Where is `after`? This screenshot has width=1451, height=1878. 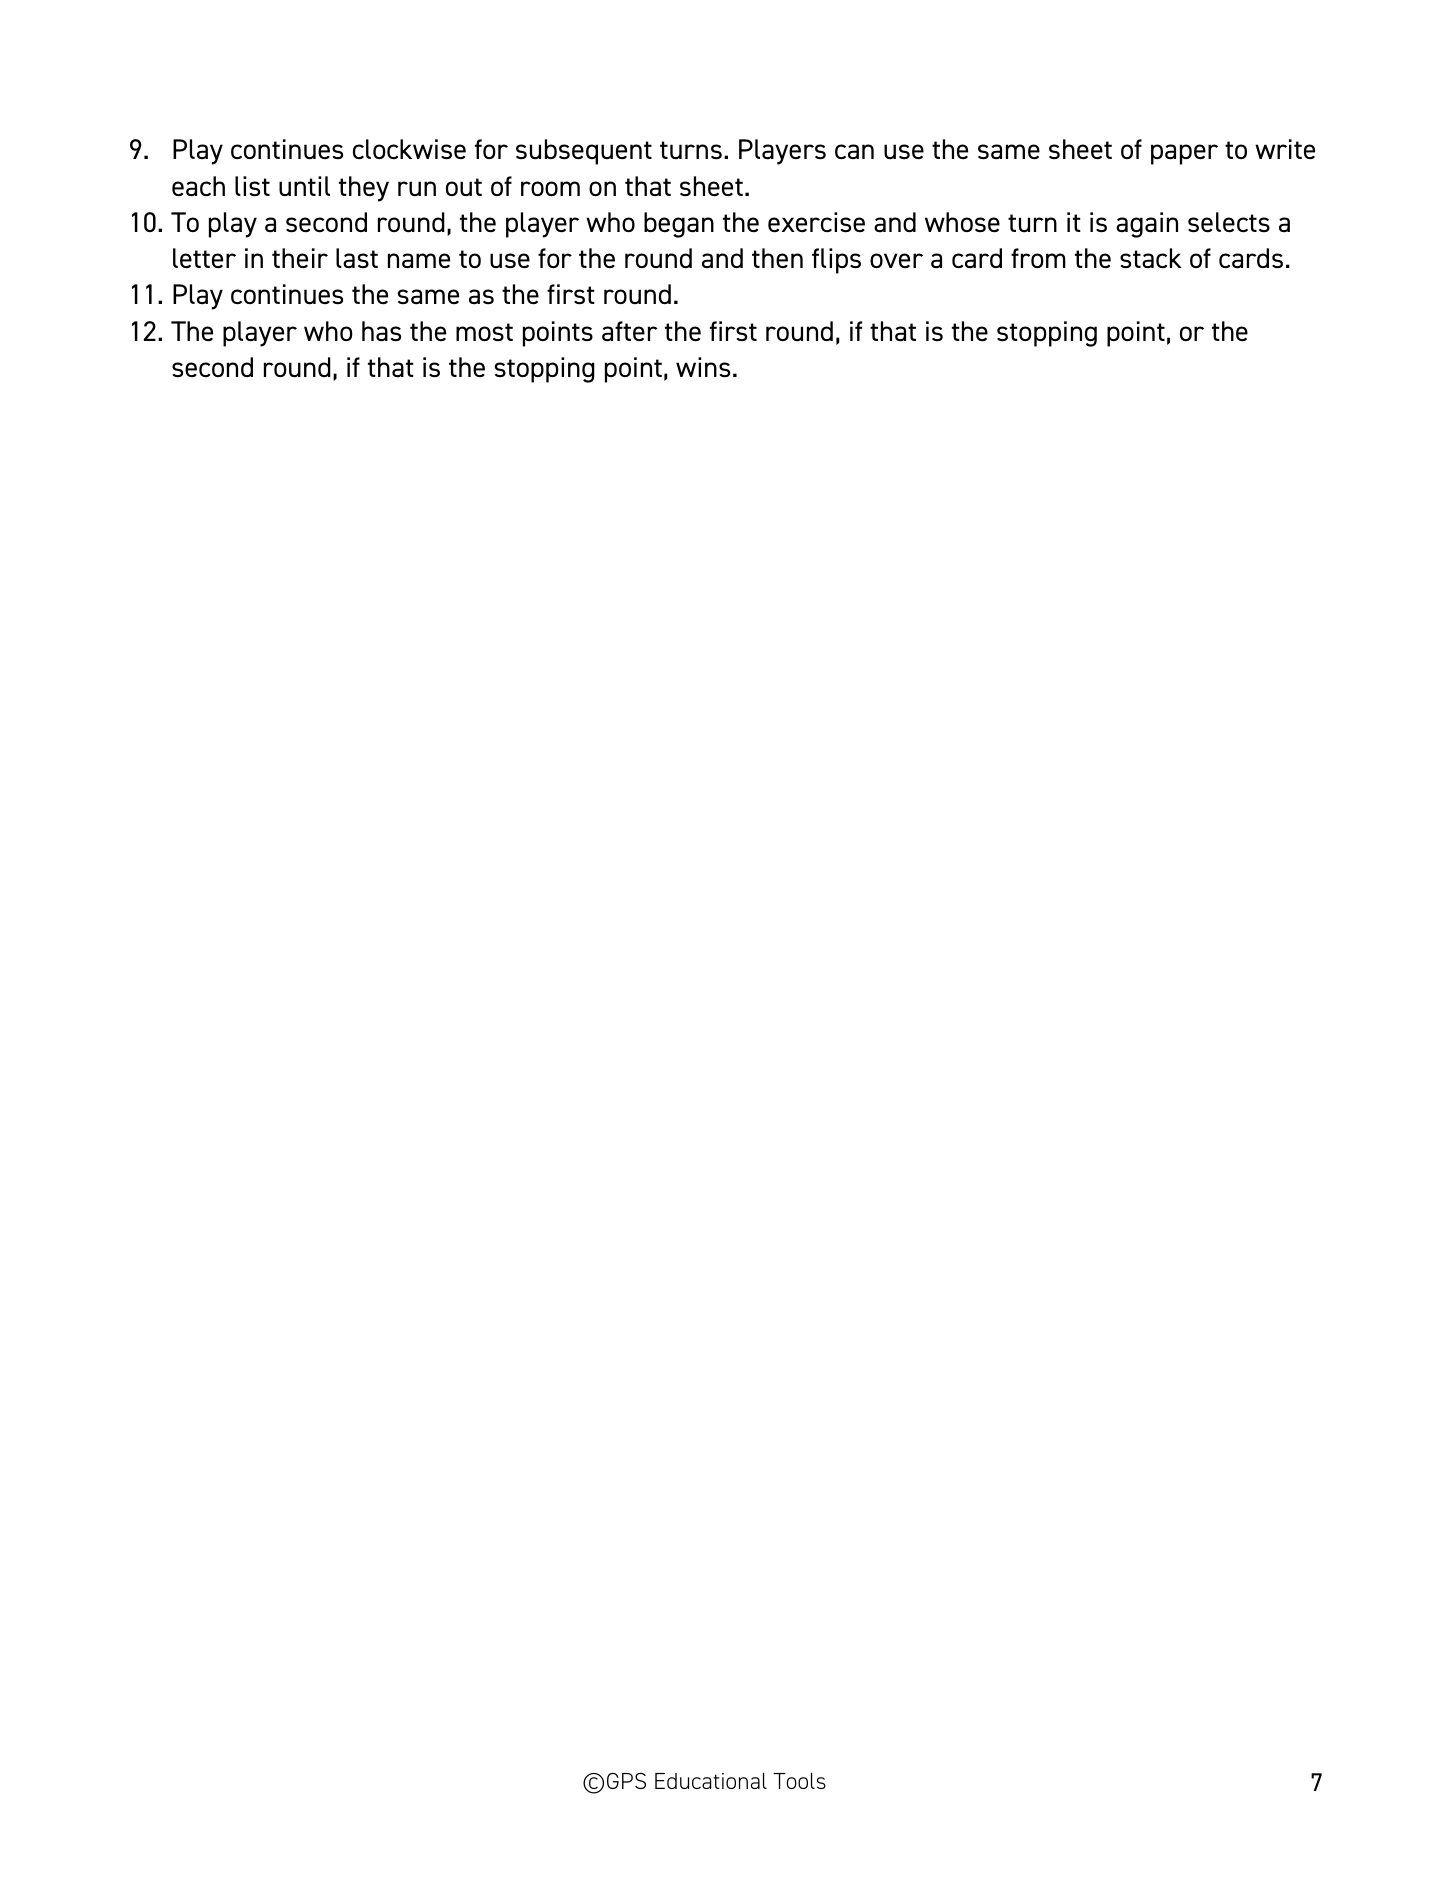
after is located at coordinates (630, 331).
